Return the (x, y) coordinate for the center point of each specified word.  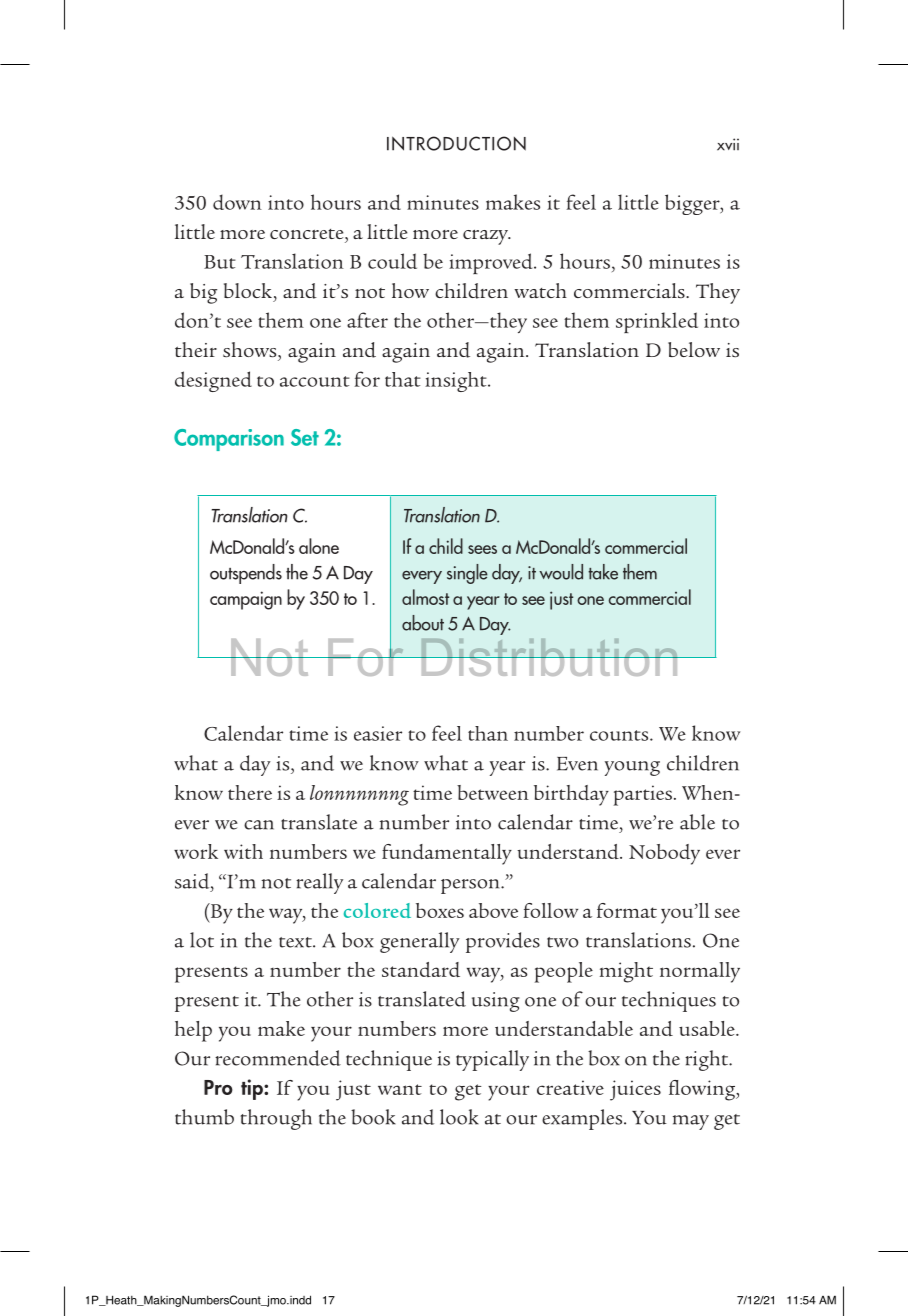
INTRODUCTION (456, 143)
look (459, 1117)
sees (482, 549)
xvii (728, 144)
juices (635, 1090)
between (493, 792)
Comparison (229, 440)
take (603, 572)
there (250, 792)
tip (253, 1089)
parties (642, 795)
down (237, 202)
